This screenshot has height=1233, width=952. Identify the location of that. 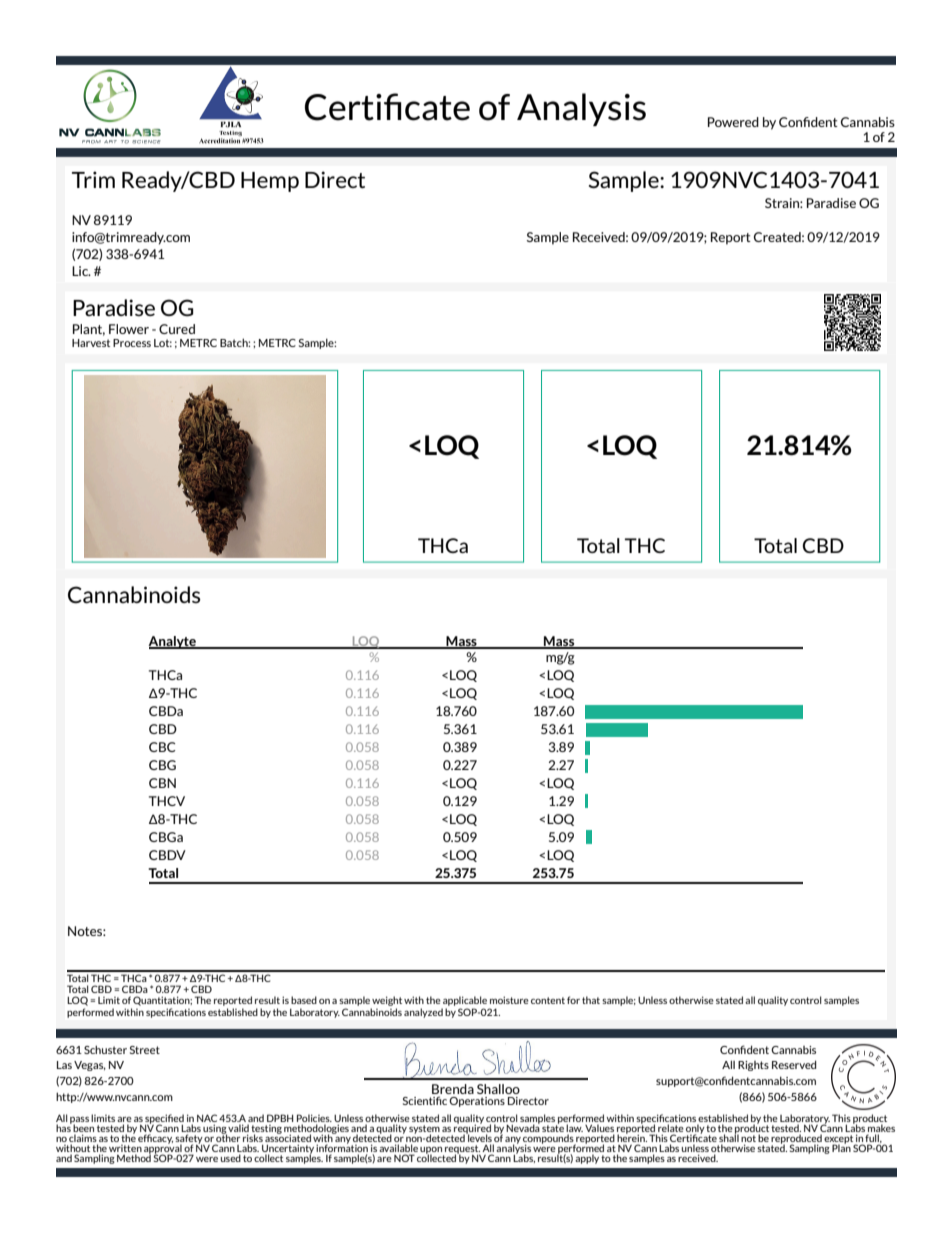
(591, 1000).
